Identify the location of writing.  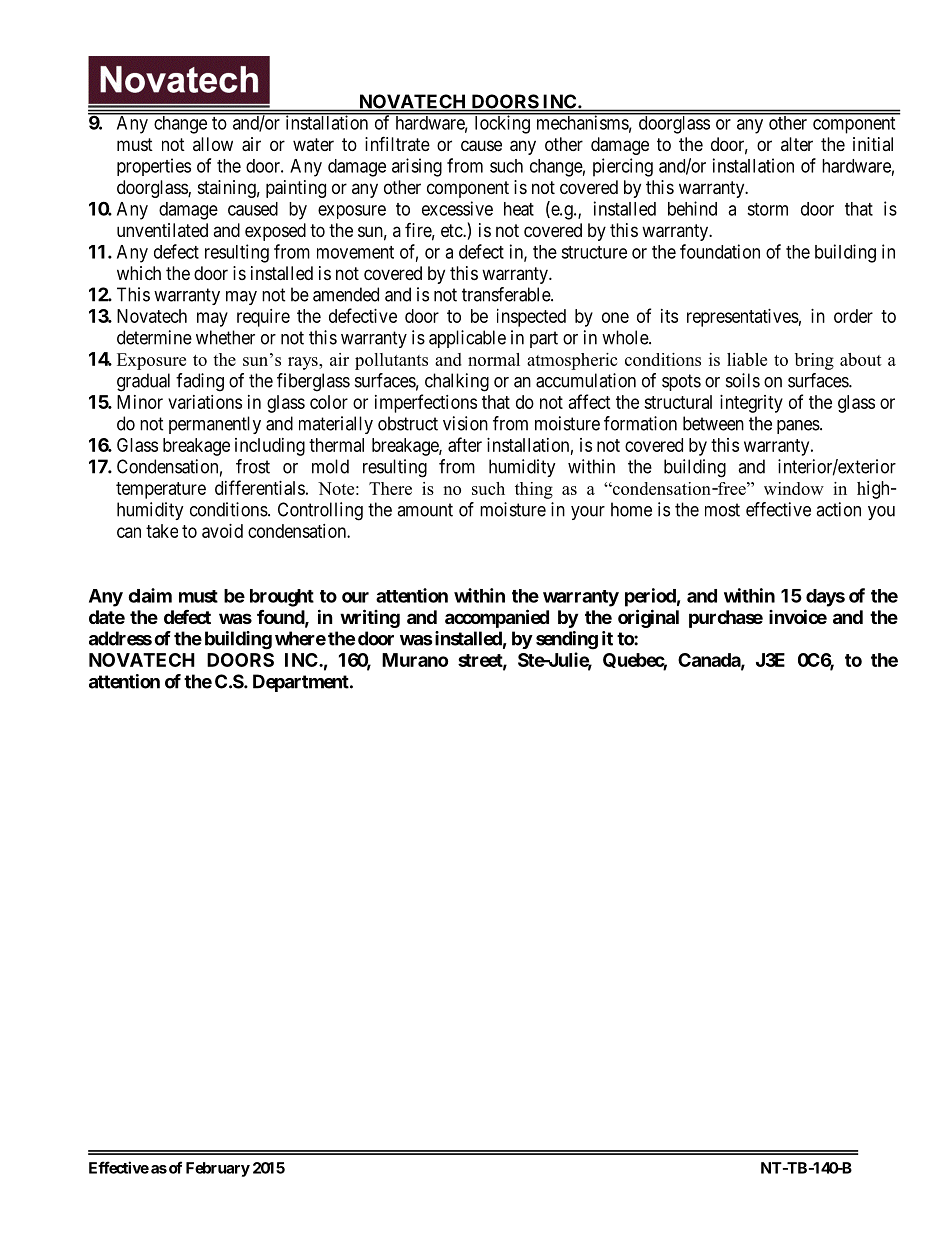
(370, 618).
